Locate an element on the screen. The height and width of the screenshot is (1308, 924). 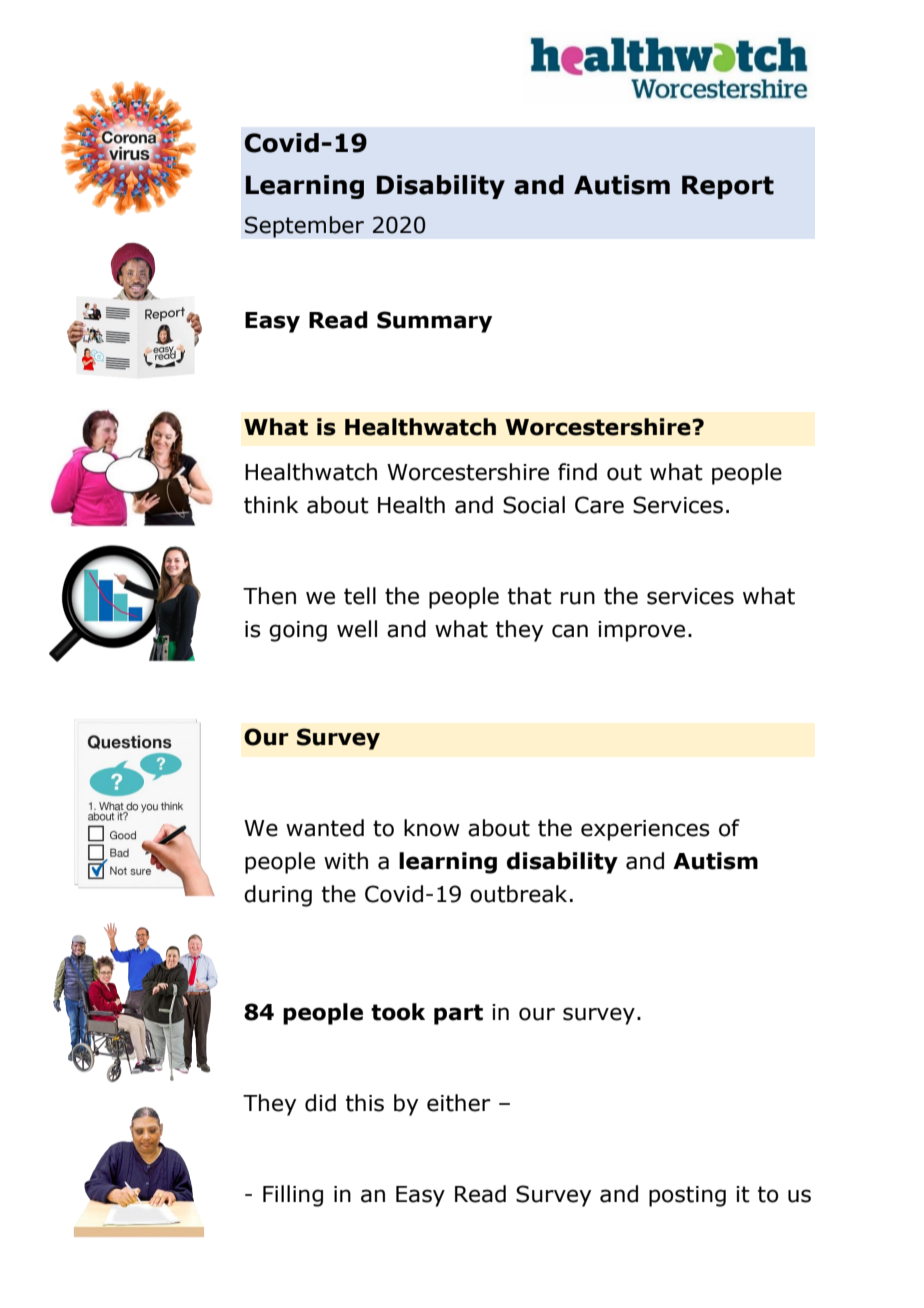
Social is located at coordinates (534, 505).
